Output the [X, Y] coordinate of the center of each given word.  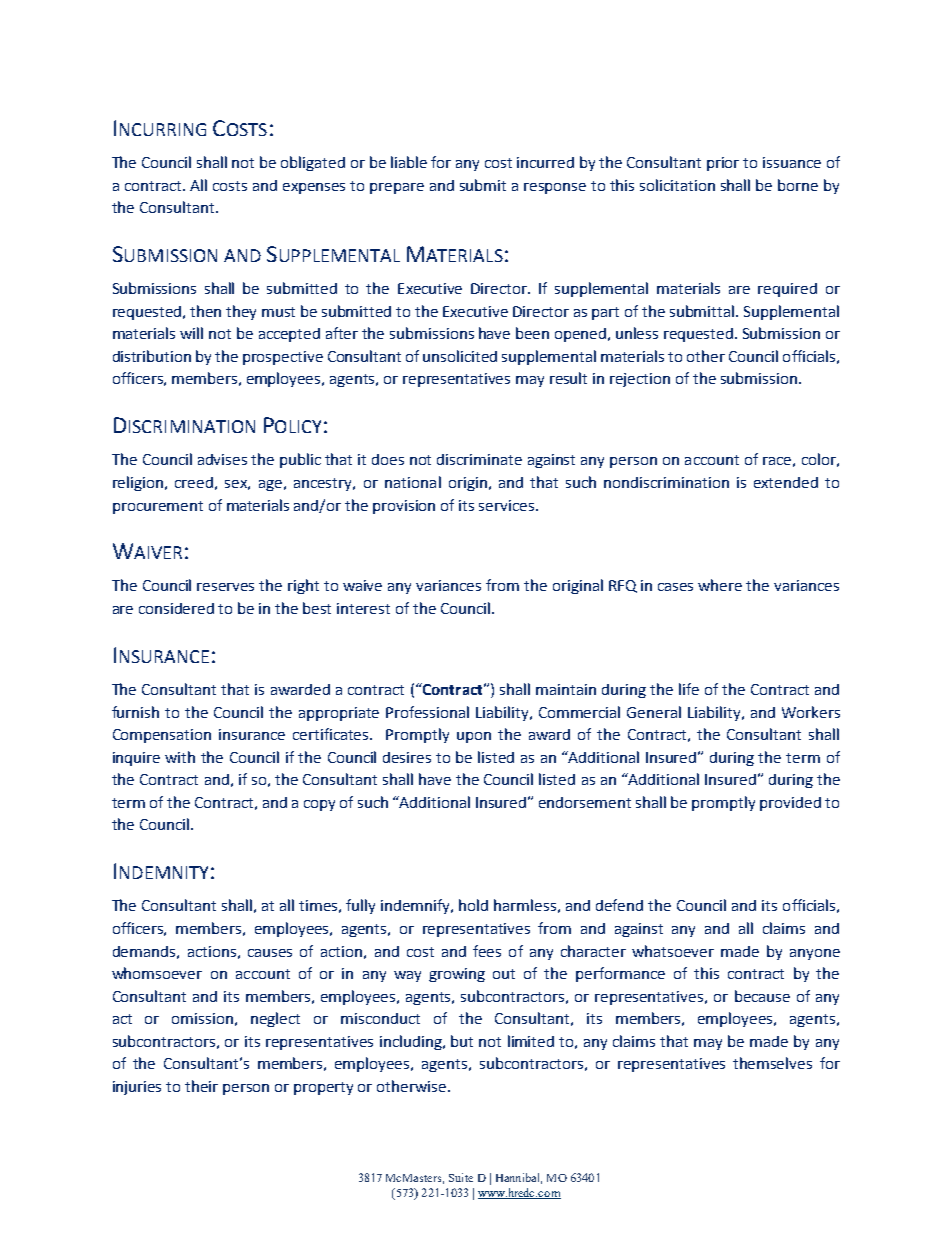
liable [409, 162]
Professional [427, 712]
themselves [772, 1063]
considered [176, 608]
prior [723, 164]
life [689, 689]
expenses [314, 188]
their [201, 1086]
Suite [461, 1177]
